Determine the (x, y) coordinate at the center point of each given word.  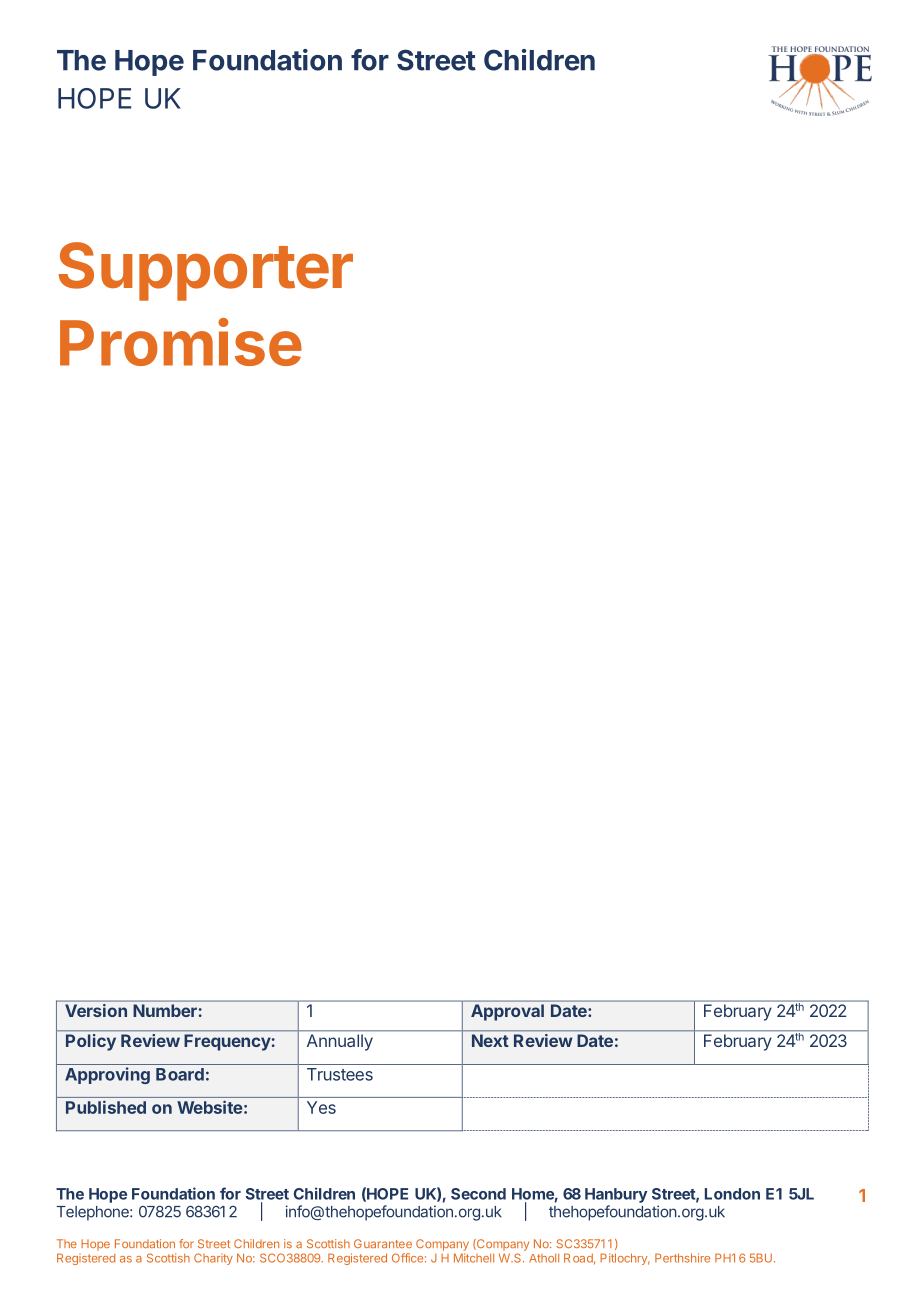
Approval (507, 1012)
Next (490, 1040)
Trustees (340, 1074)
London (732, 1194)
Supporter (206, 271)
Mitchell (474, 1258)
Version (96, 1010)
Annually (340, 1042)
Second (478, 1194)
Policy (91, 1042)
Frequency (228, 1042)
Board (180, 1074)
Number (165, 1010)
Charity (213, 1259)
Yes (321, 1107)
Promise (181, 342)
